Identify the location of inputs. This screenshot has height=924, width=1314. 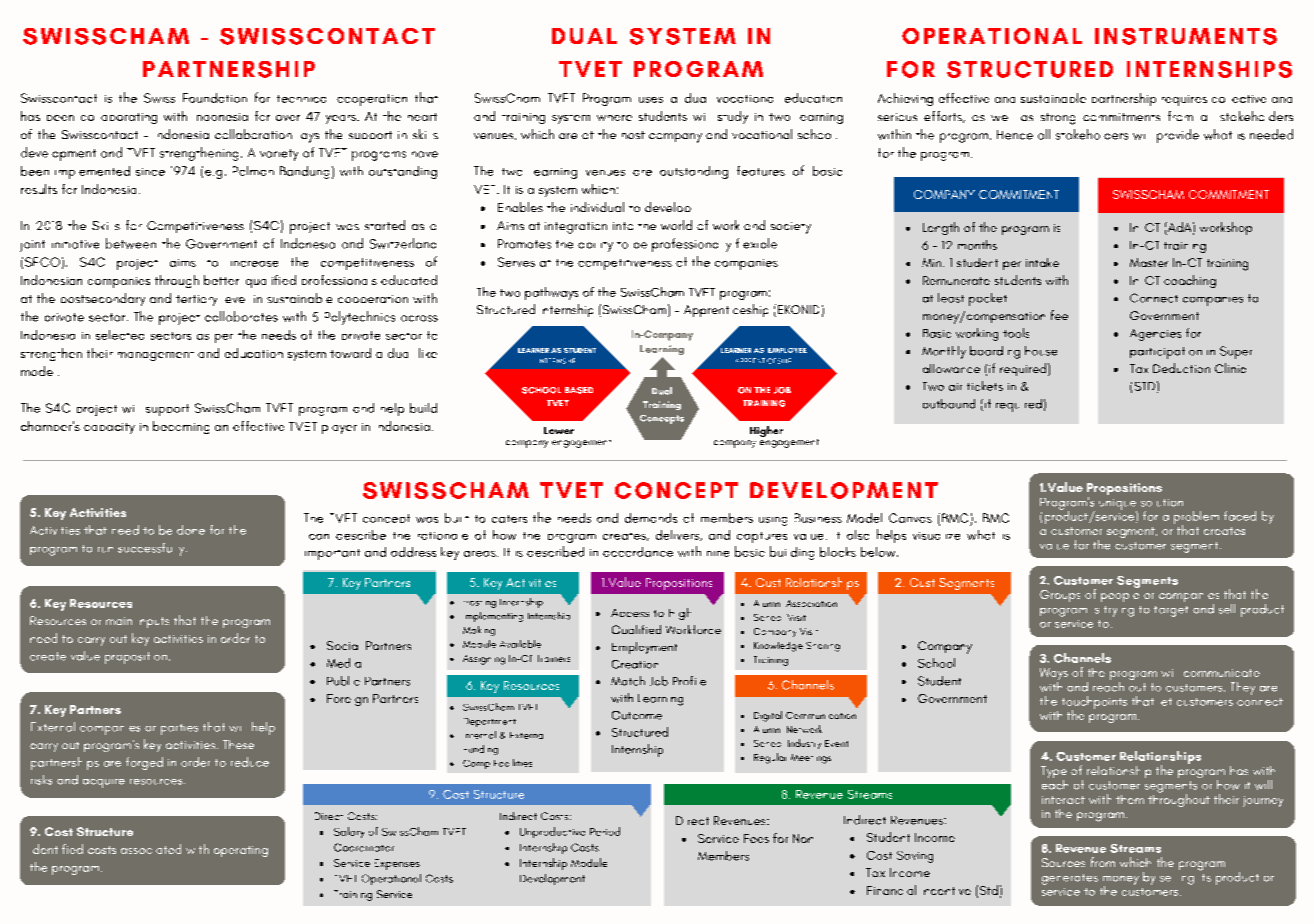
(154, 622).
